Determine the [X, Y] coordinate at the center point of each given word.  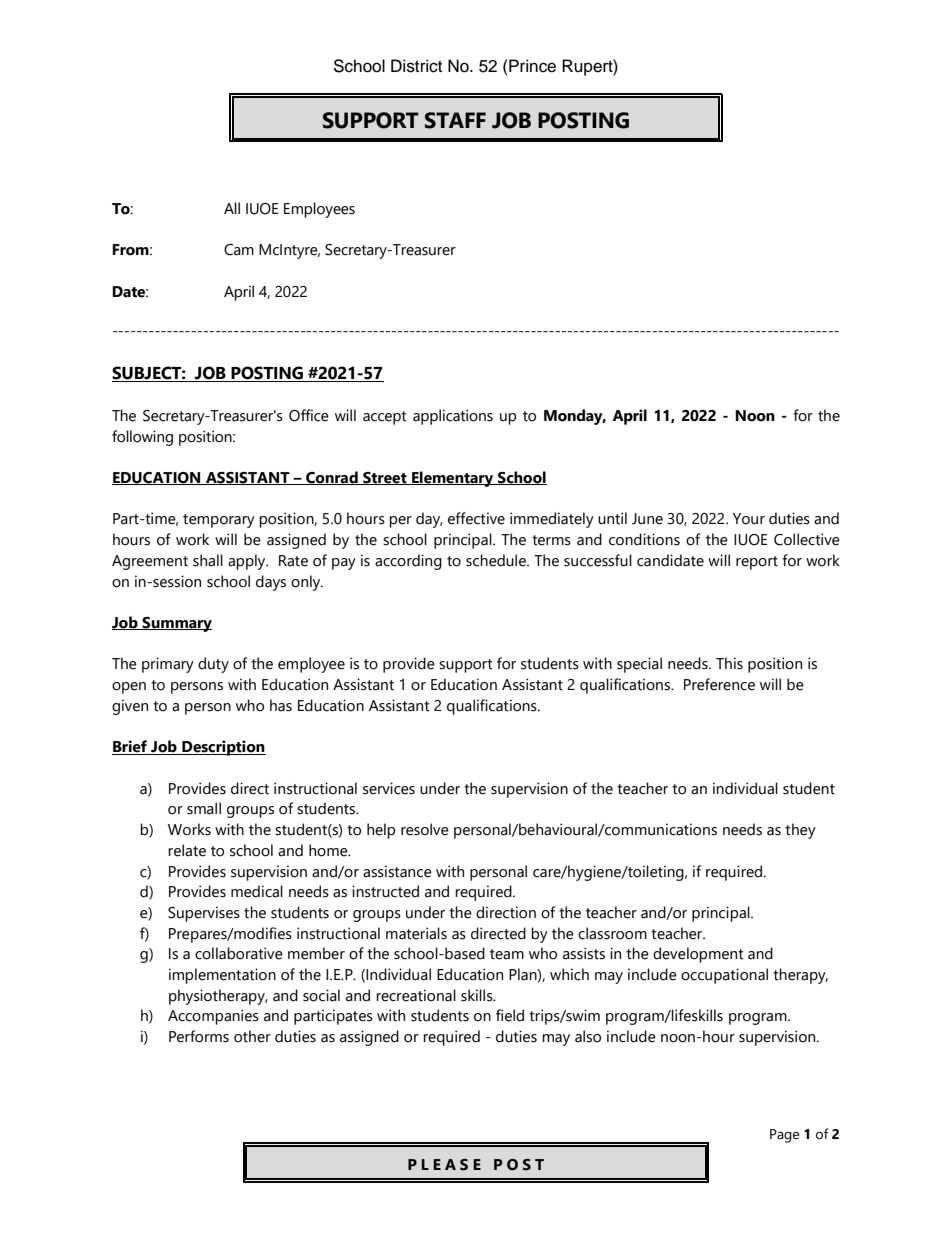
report [757, 563]
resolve [425, 829]
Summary [176, 624]
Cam [239, 250]
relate [187, 850]
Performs [199, 1036]
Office [309, 415]
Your [749, 519]
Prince [531, 66]
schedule [497, 560]
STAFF [455, 120]
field [510, 1015]
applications [453, 417]
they [800, 831]
